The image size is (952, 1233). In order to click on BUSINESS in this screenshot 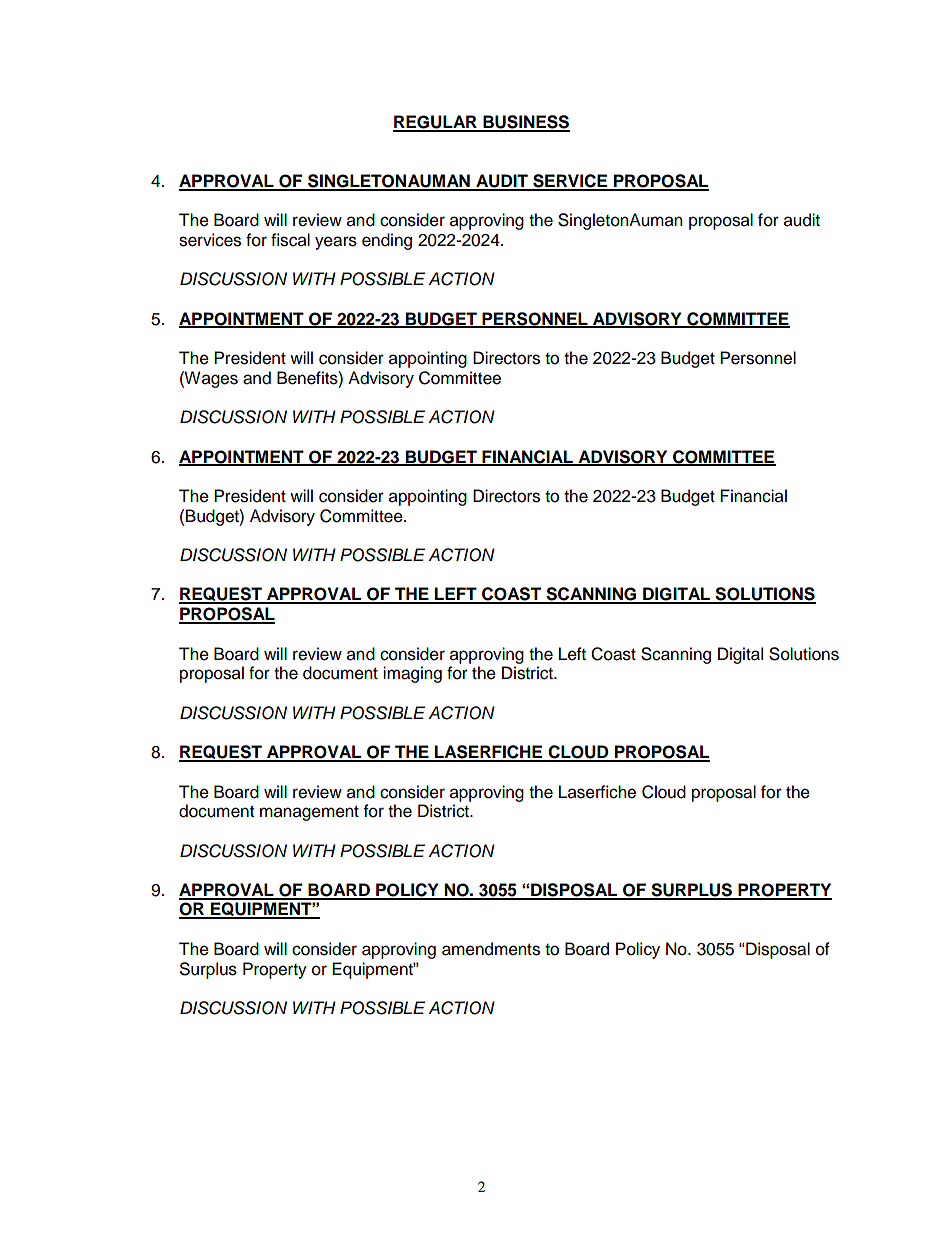, I will do `click(525, 123)`.
